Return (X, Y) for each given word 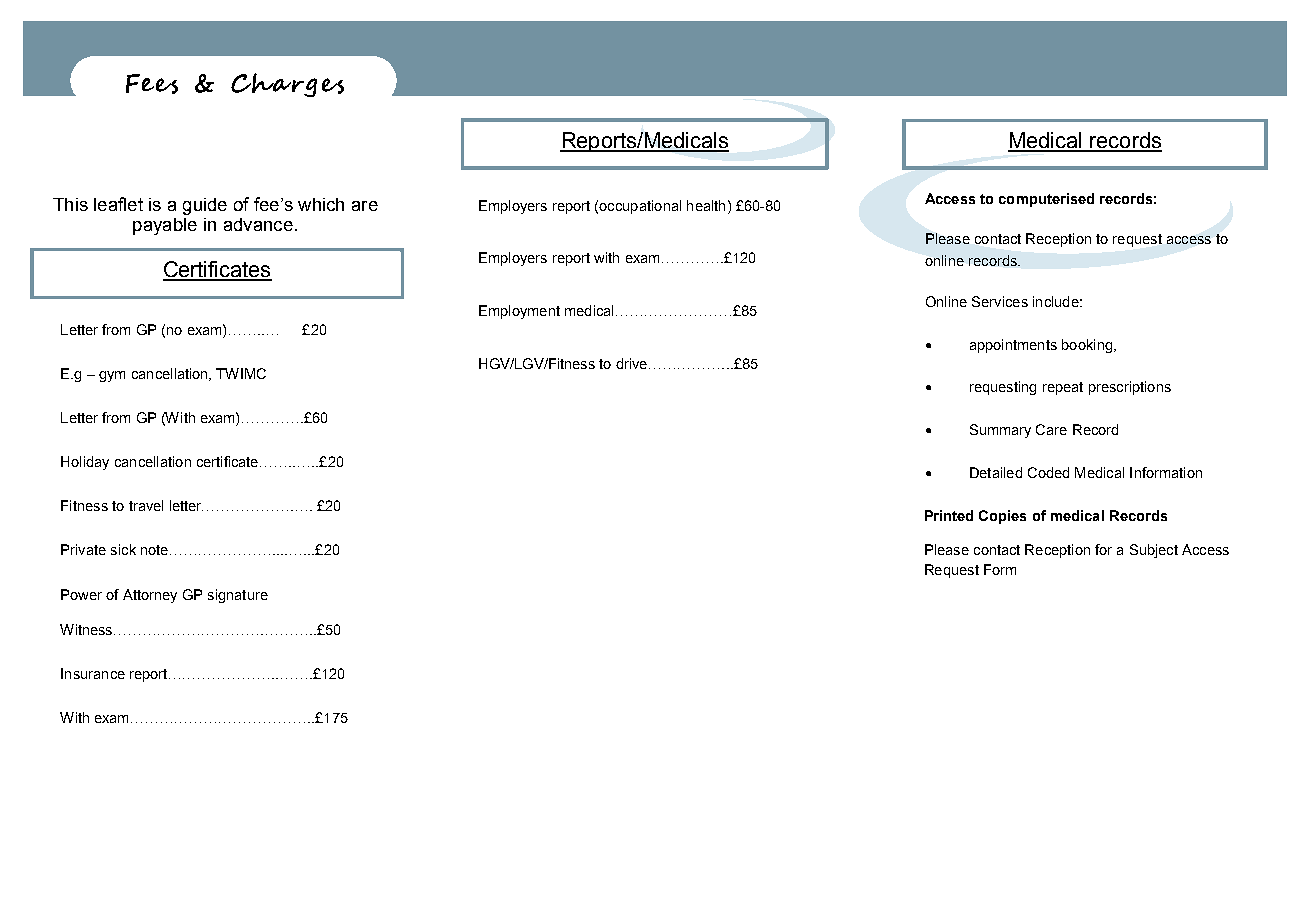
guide (205, 206)
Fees (152, 84)
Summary (1000, 431)
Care (1051, 429)
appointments (1013, 346)
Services (1000, 301)
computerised (1046, 200)
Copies (1002, 517)
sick (123, 549)
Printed (949, 515)
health (706, 205)
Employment (519, 312)
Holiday (85, 463)
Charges (287, 85)
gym (112, 376)
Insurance (93, 673)
